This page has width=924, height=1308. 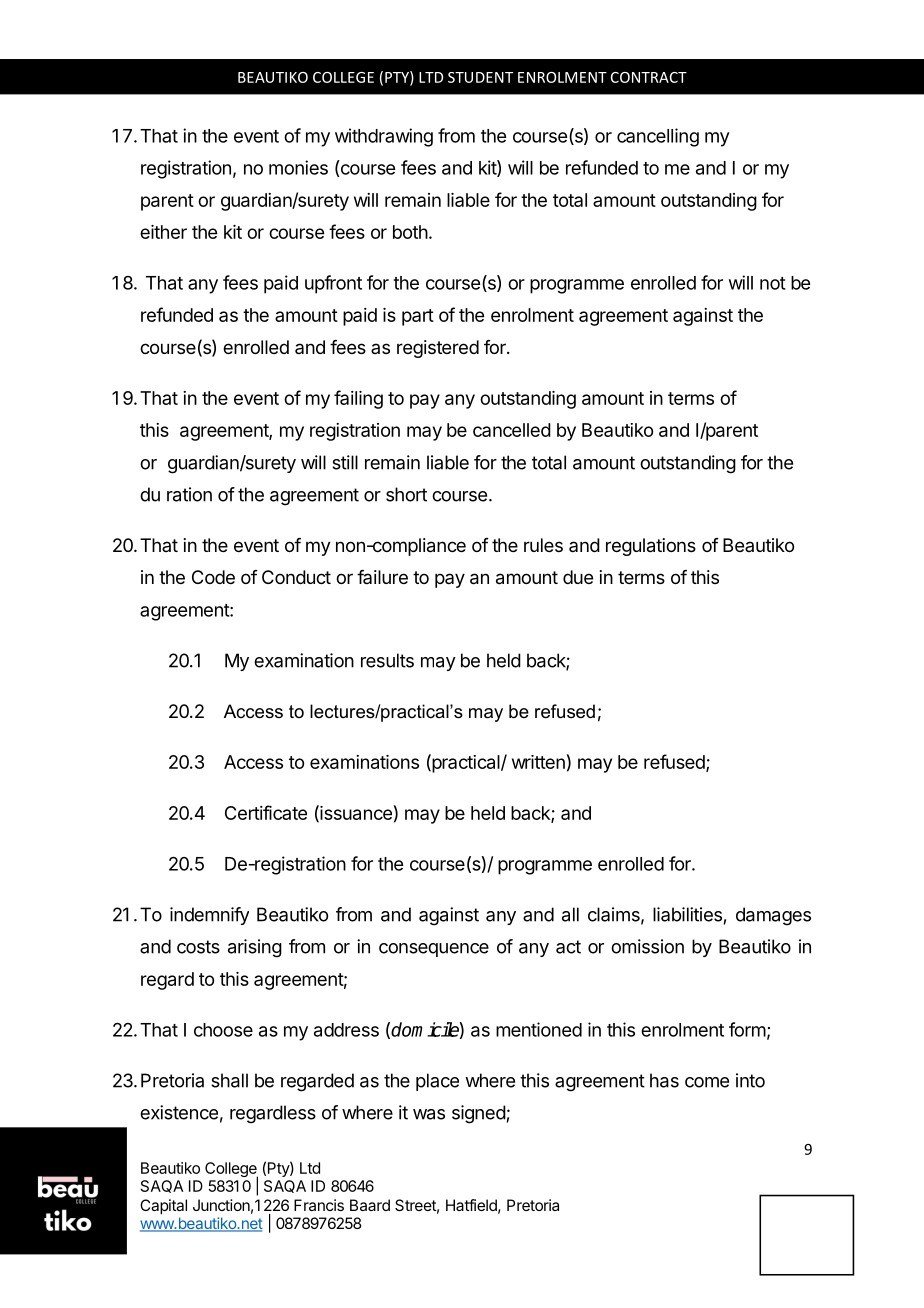 What do you see at coordinates (707, 1082) in the page?
I see `come` at bounding box center [707, 1082].
